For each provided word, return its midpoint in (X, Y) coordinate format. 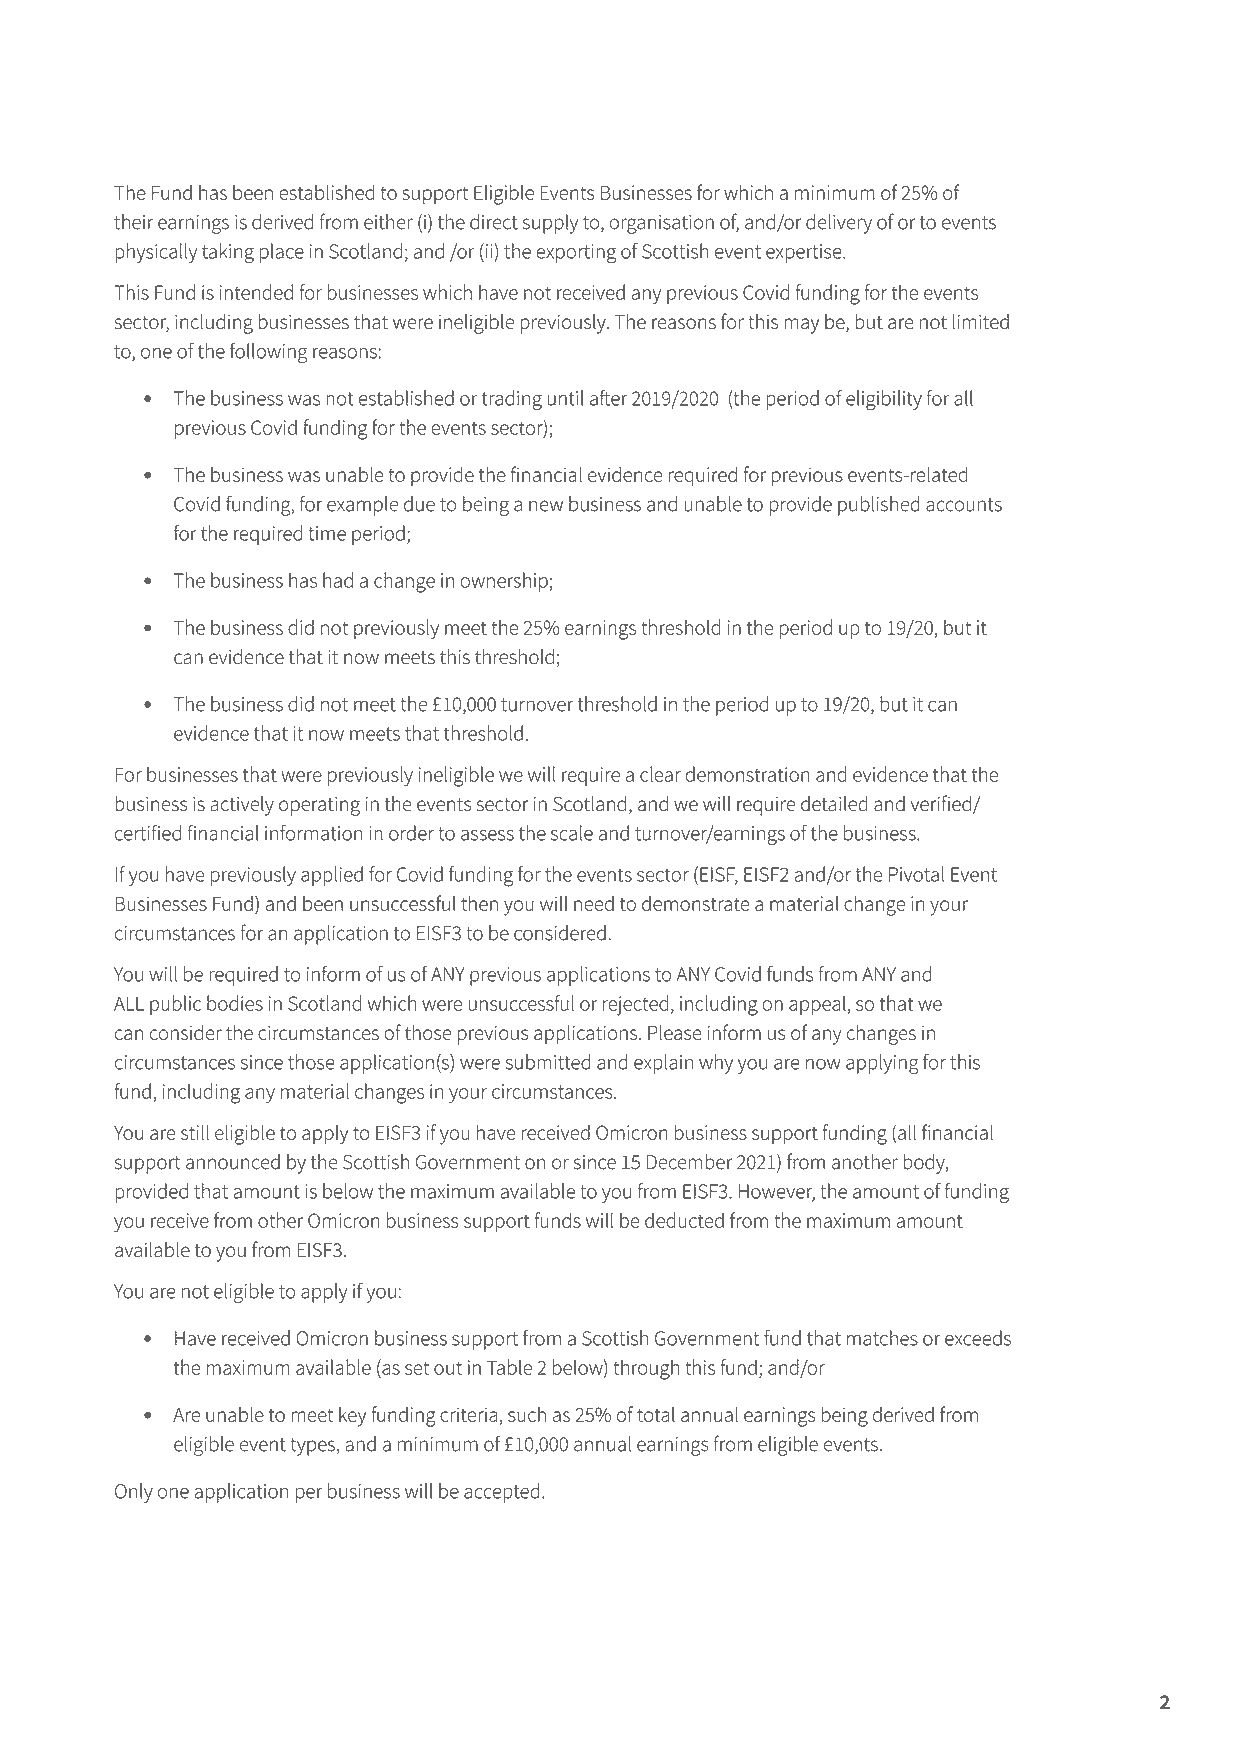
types (312, 1447)
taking (228, 253)
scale (572, 833)
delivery (839, 224)
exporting (576, 254)
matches (882, 1338)
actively (242, 806)
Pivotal (916, 874)
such (527, 1414)
